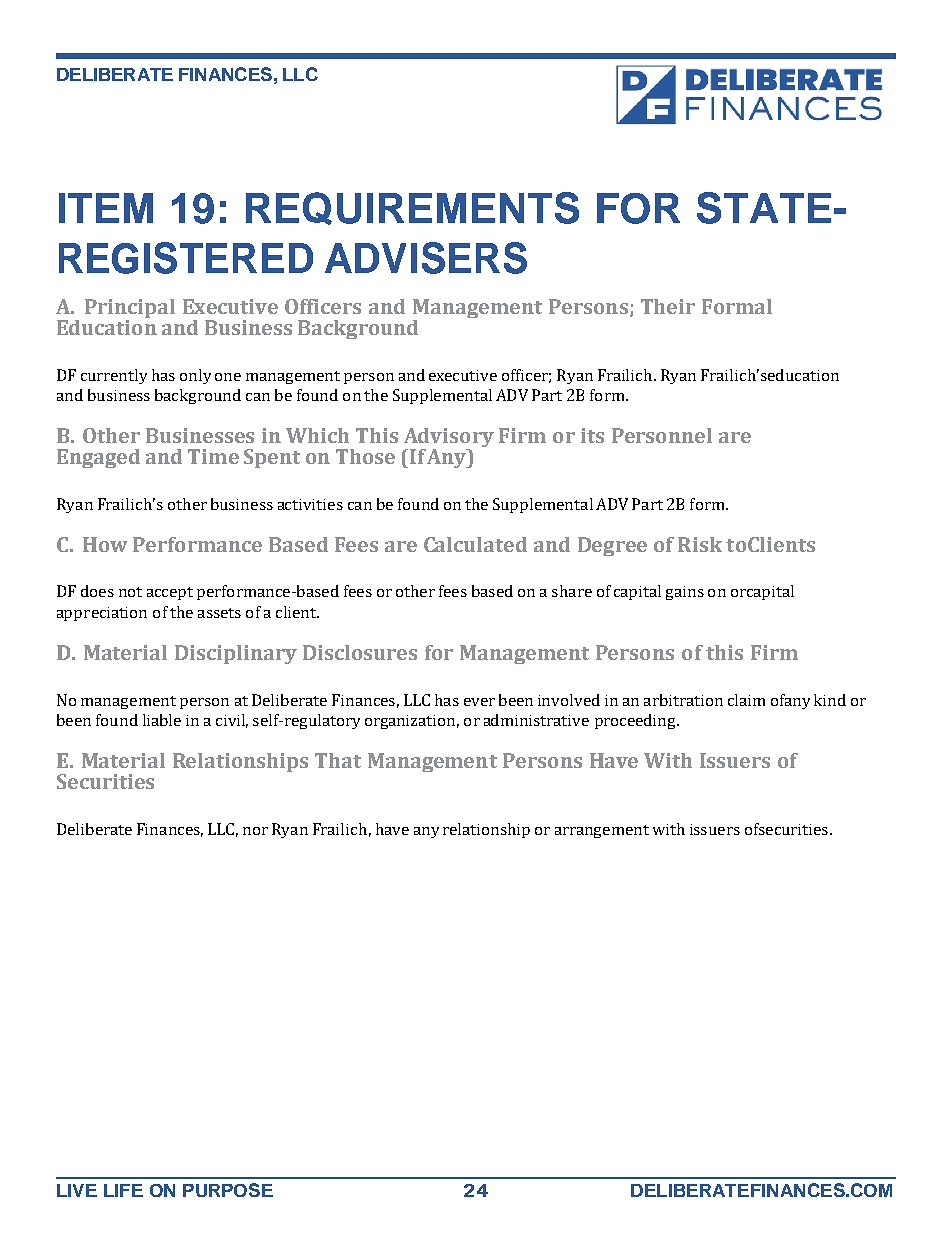 Image resolution: width=952 pixels, height=1233 pixels. Describe the element at coordinates (123, 1190) in the screenshot. I see `LIFE` at that location.
